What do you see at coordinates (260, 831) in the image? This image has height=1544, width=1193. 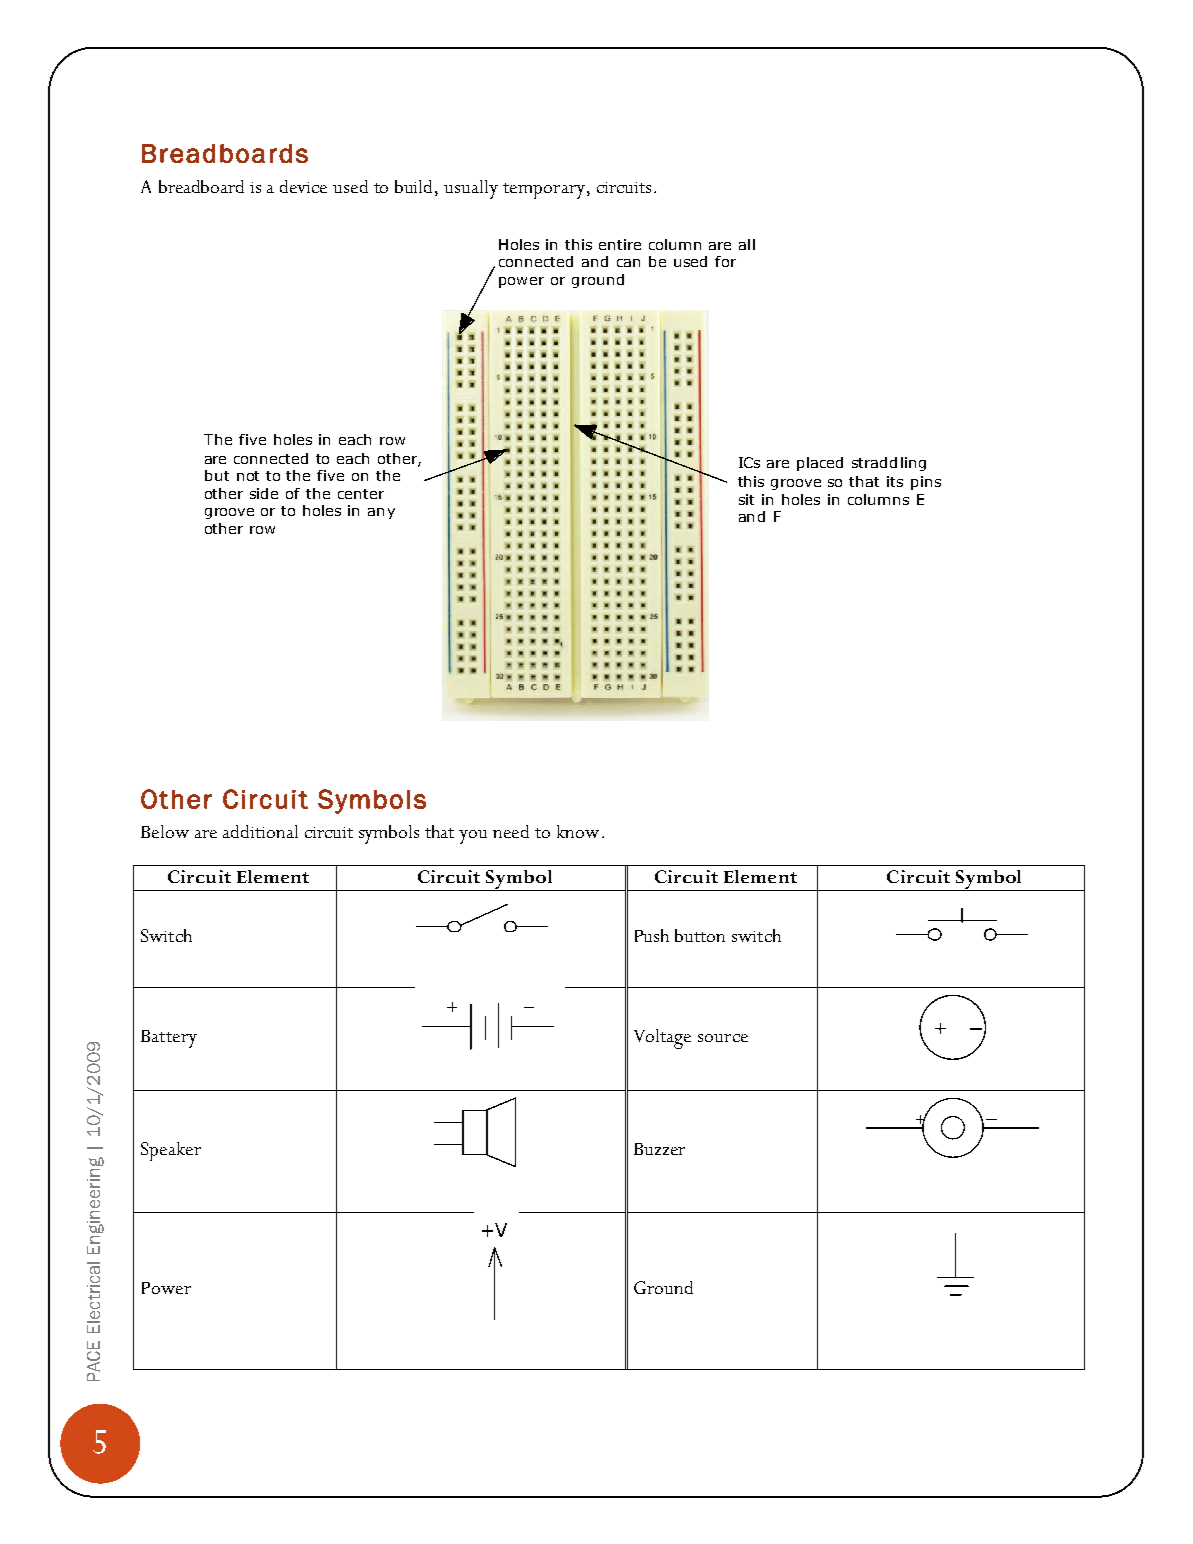 I see `additional` at bounding box center [260, 831].
